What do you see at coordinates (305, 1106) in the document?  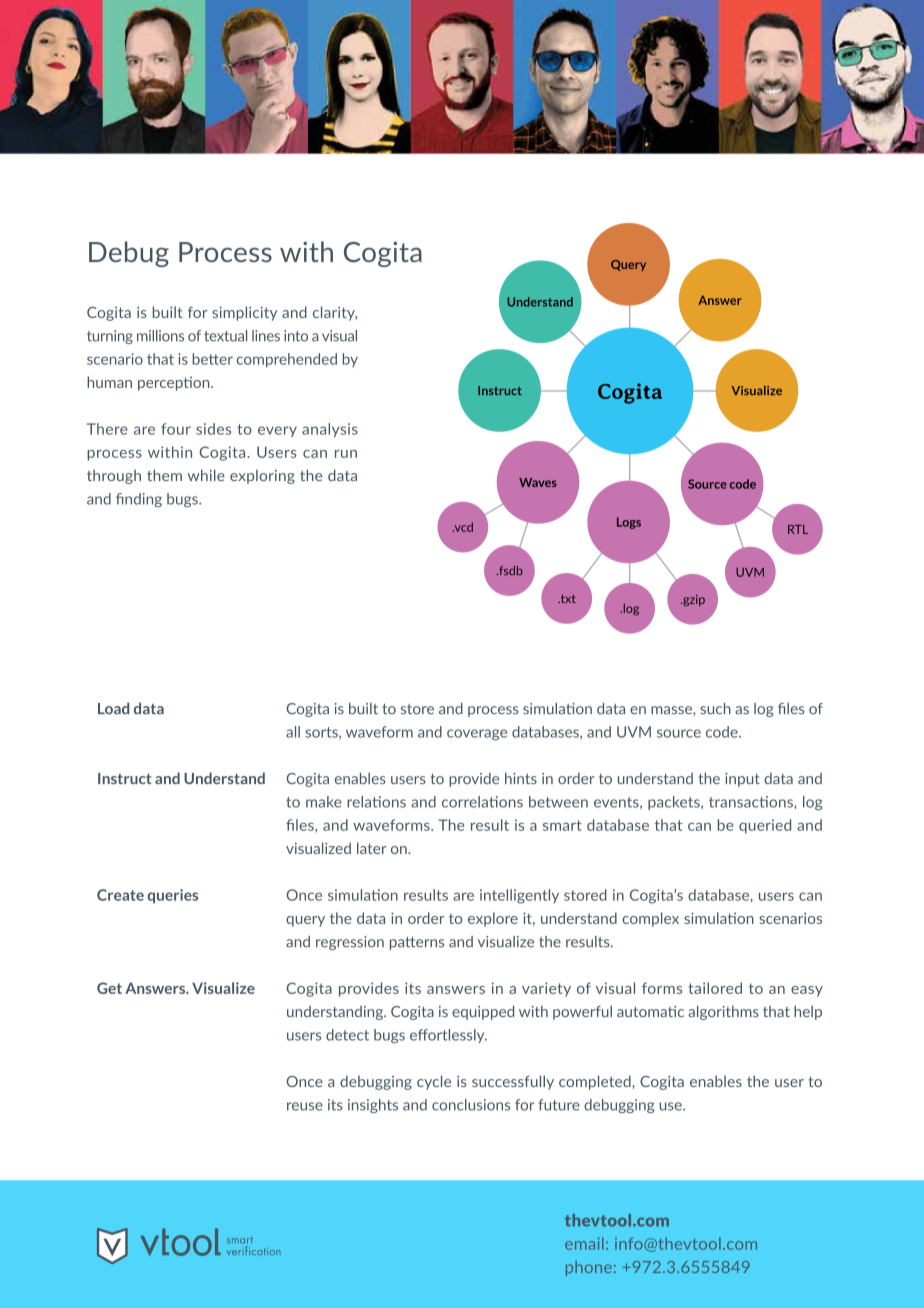 I see `reuse` at bounding box center [305, 1106].
